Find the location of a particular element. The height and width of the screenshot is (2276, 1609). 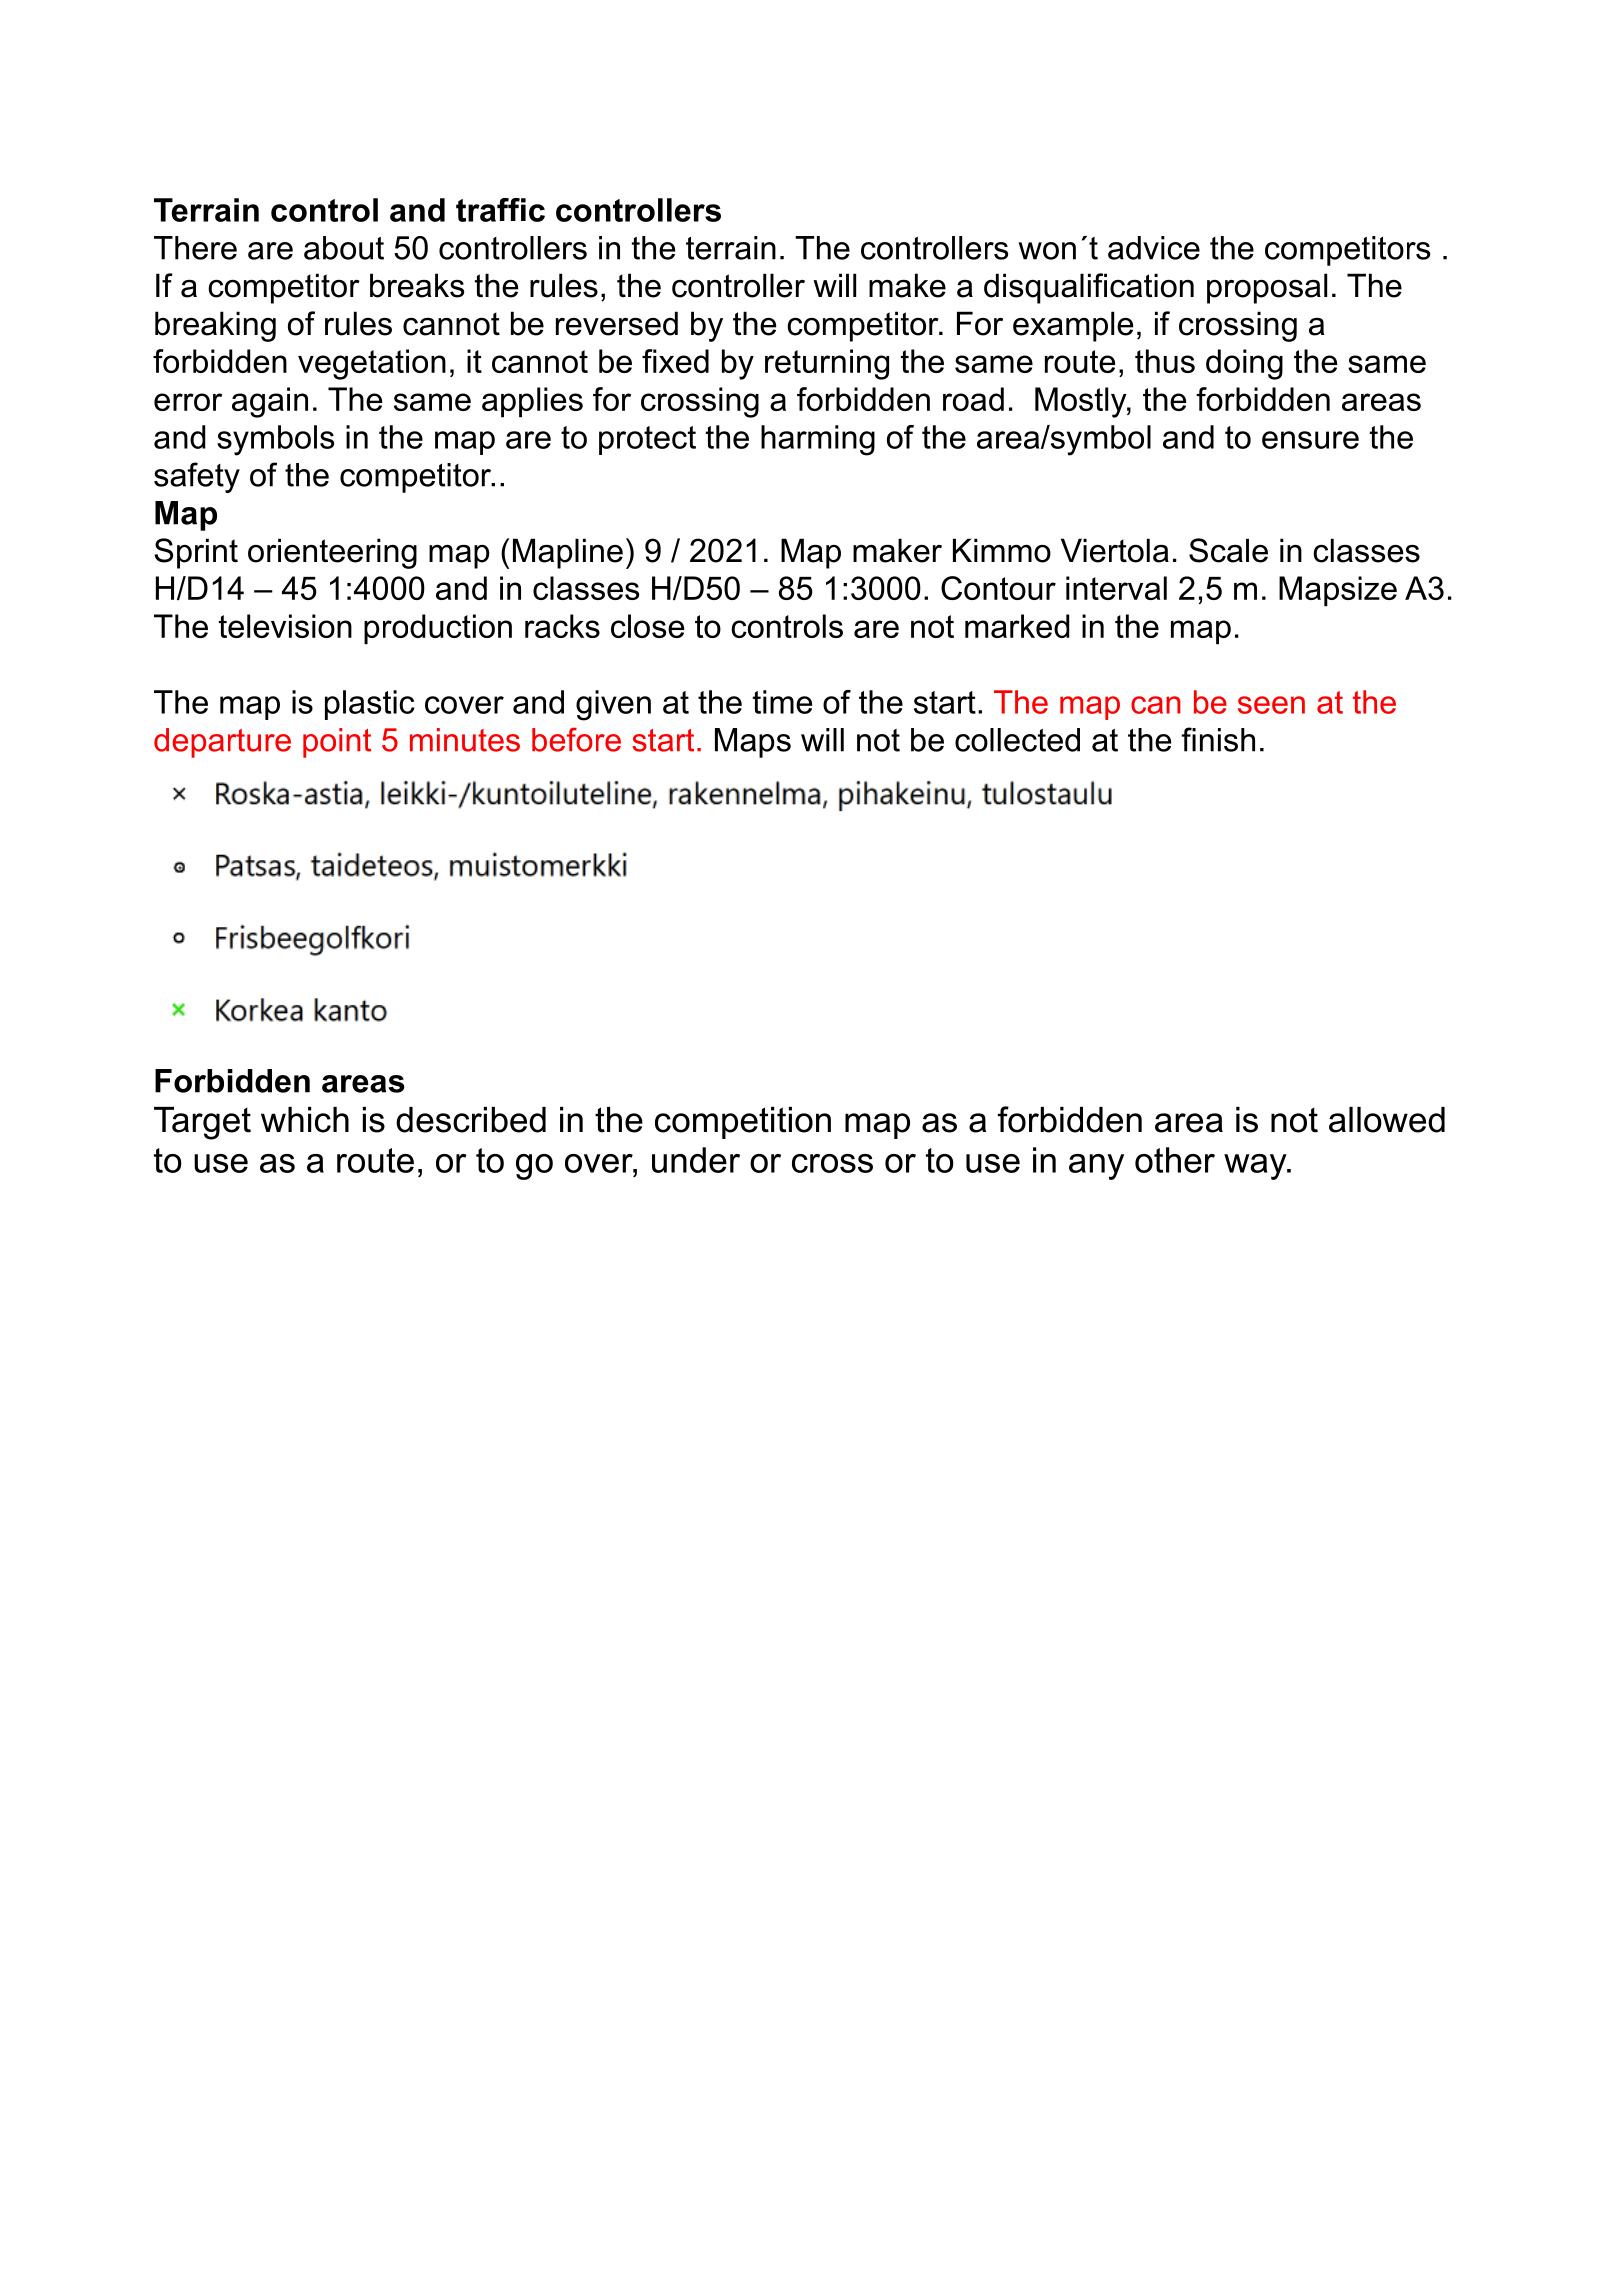

finish is located at coordinates (1218, 739).
